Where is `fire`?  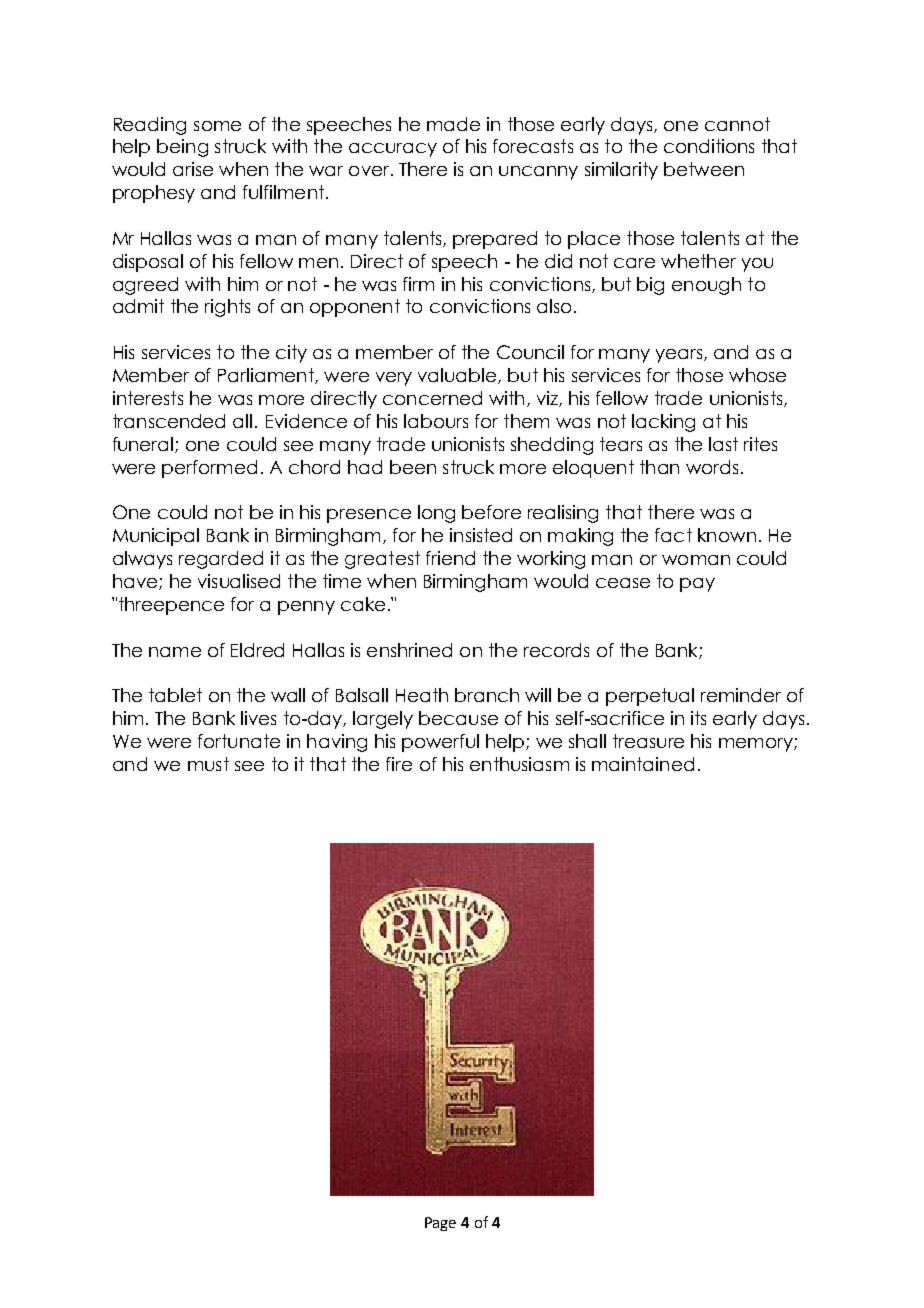 fire is located at coordinates (399, 764).
